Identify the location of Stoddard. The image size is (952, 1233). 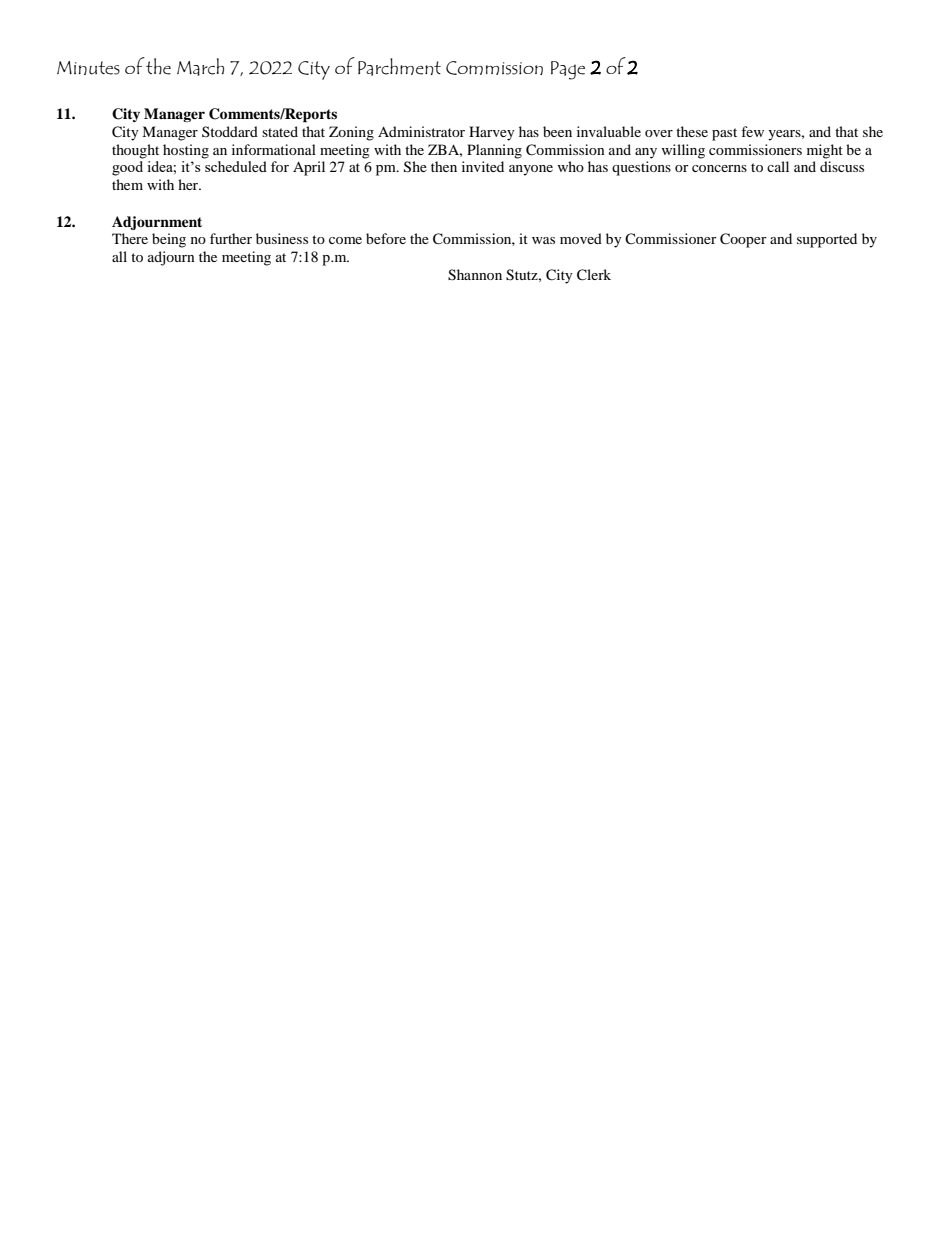
(230, 131).
